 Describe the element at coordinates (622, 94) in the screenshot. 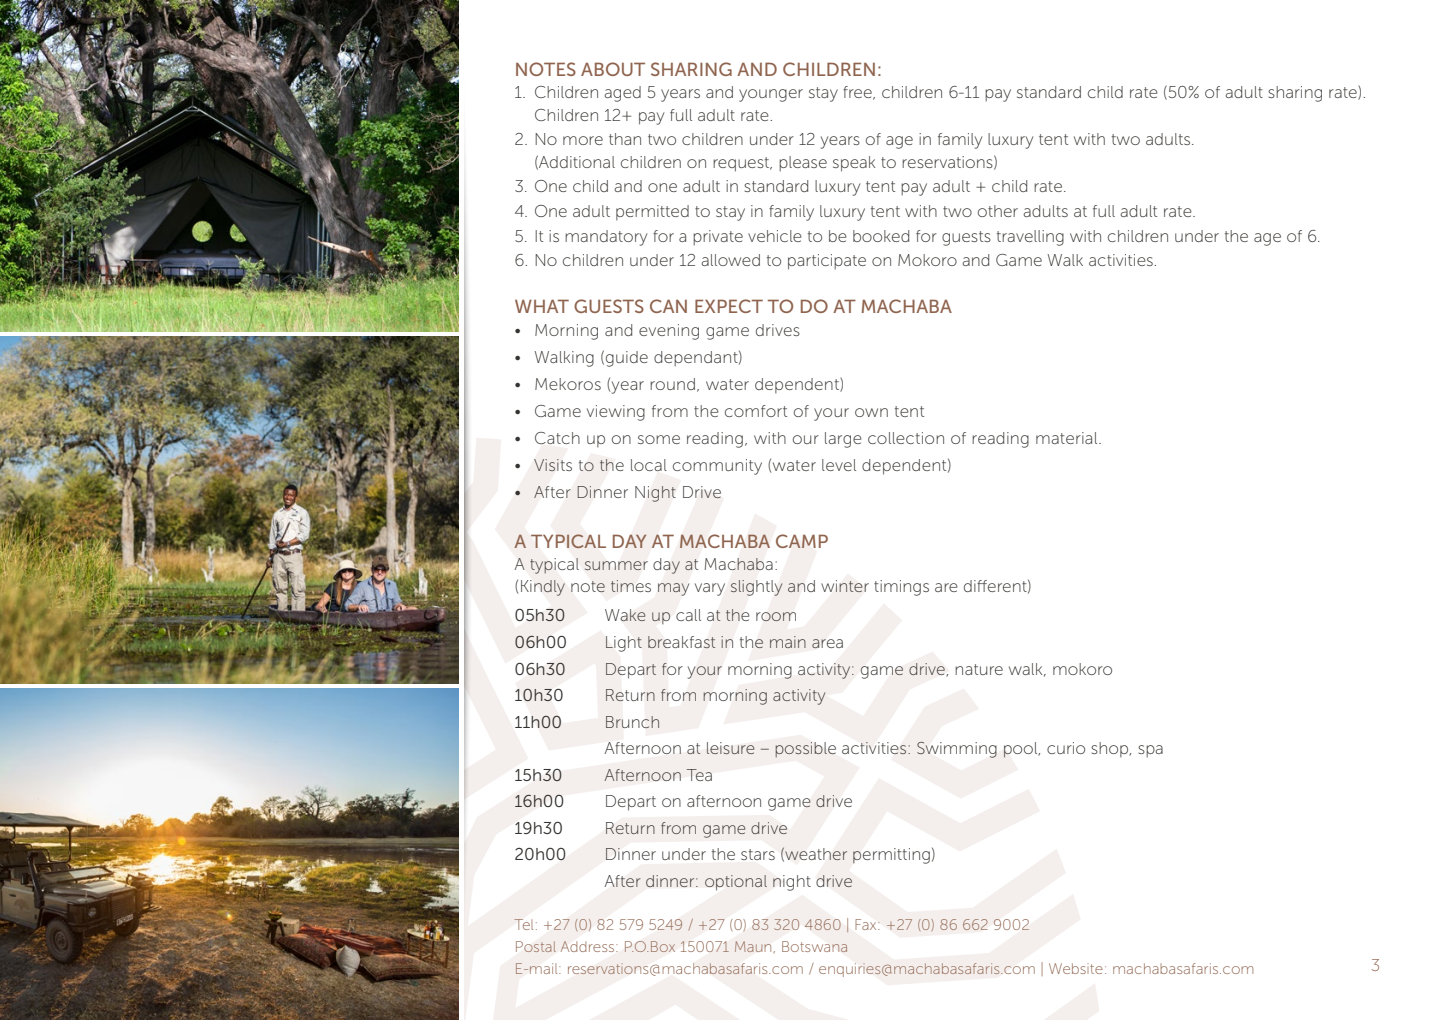

I see `aged` at that location.
